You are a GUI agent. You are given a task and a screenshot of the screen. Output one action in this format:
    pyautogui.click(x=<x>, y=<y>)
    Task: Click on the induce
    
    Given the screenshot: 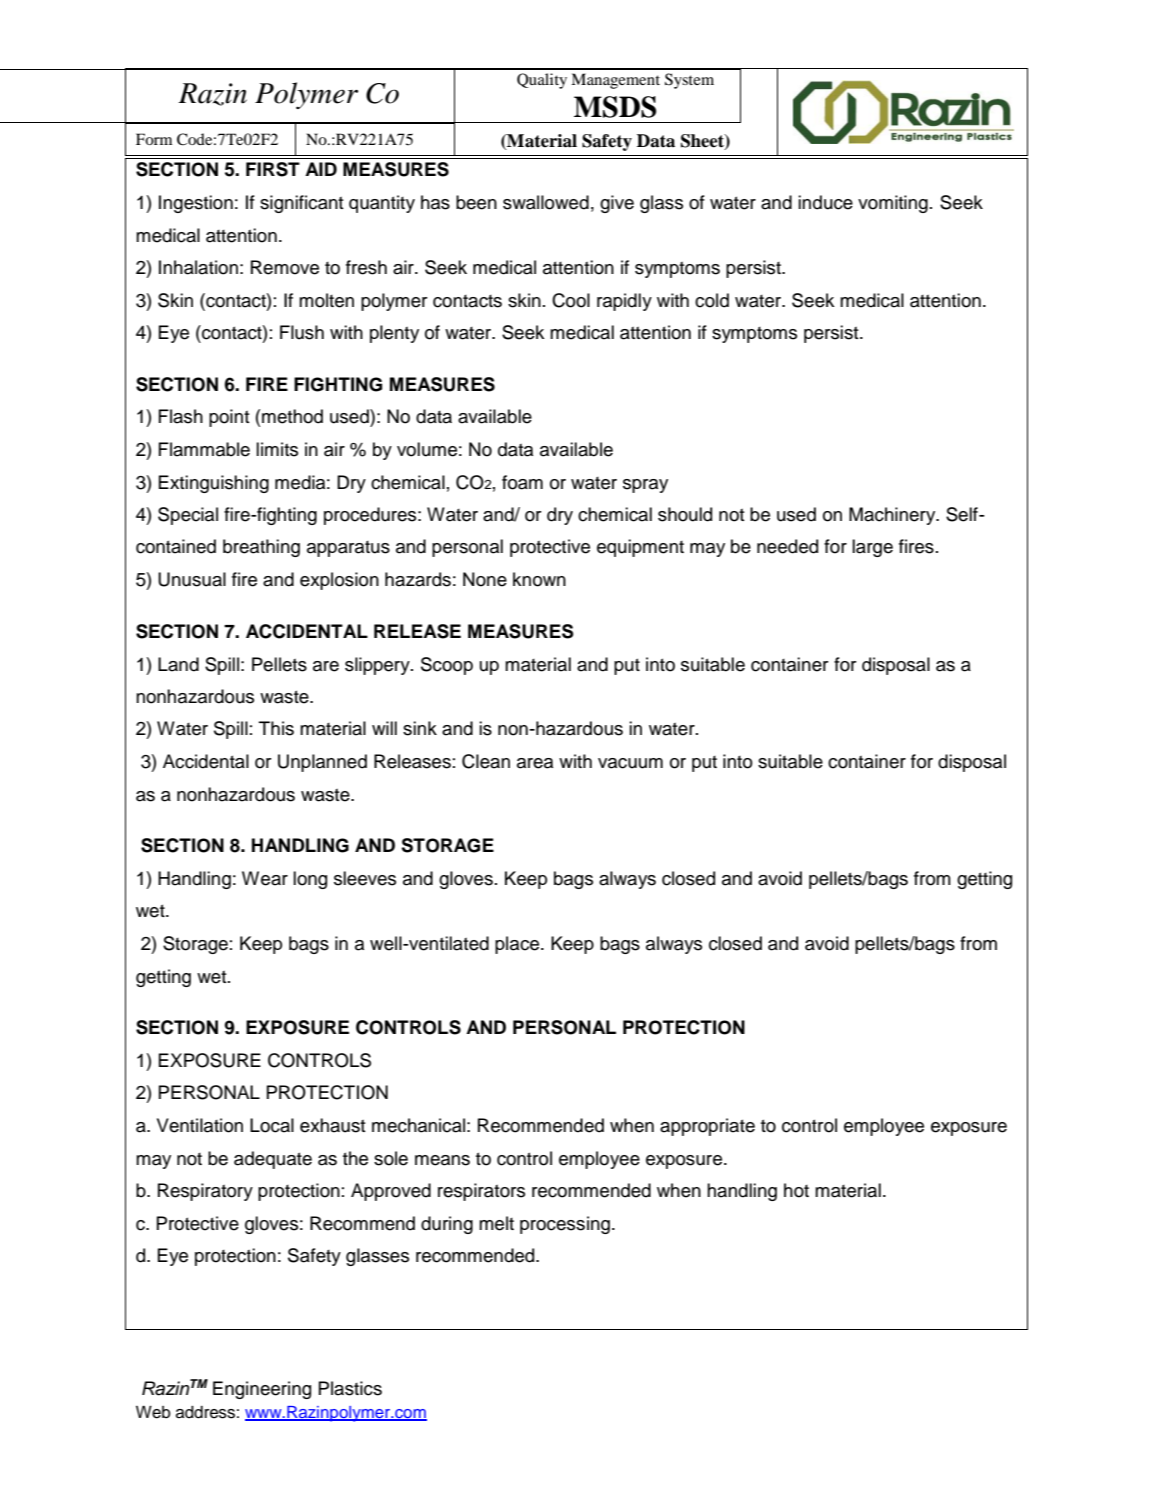 What is the action you would take?
    pyautogui.click(x=825, y=202)
